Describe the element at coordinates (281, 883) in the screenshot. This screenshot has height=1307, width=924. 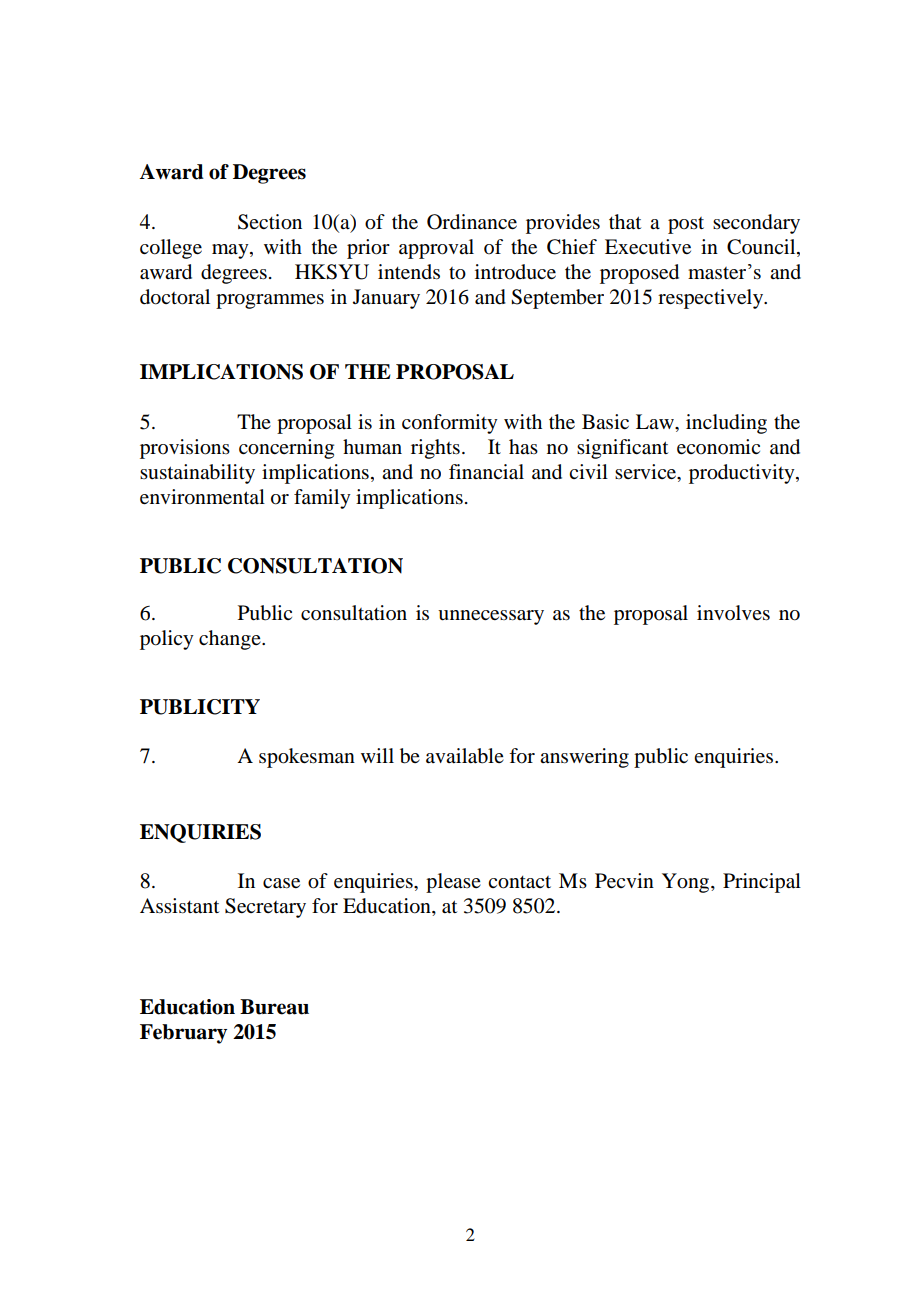
I see `case` at that location.
